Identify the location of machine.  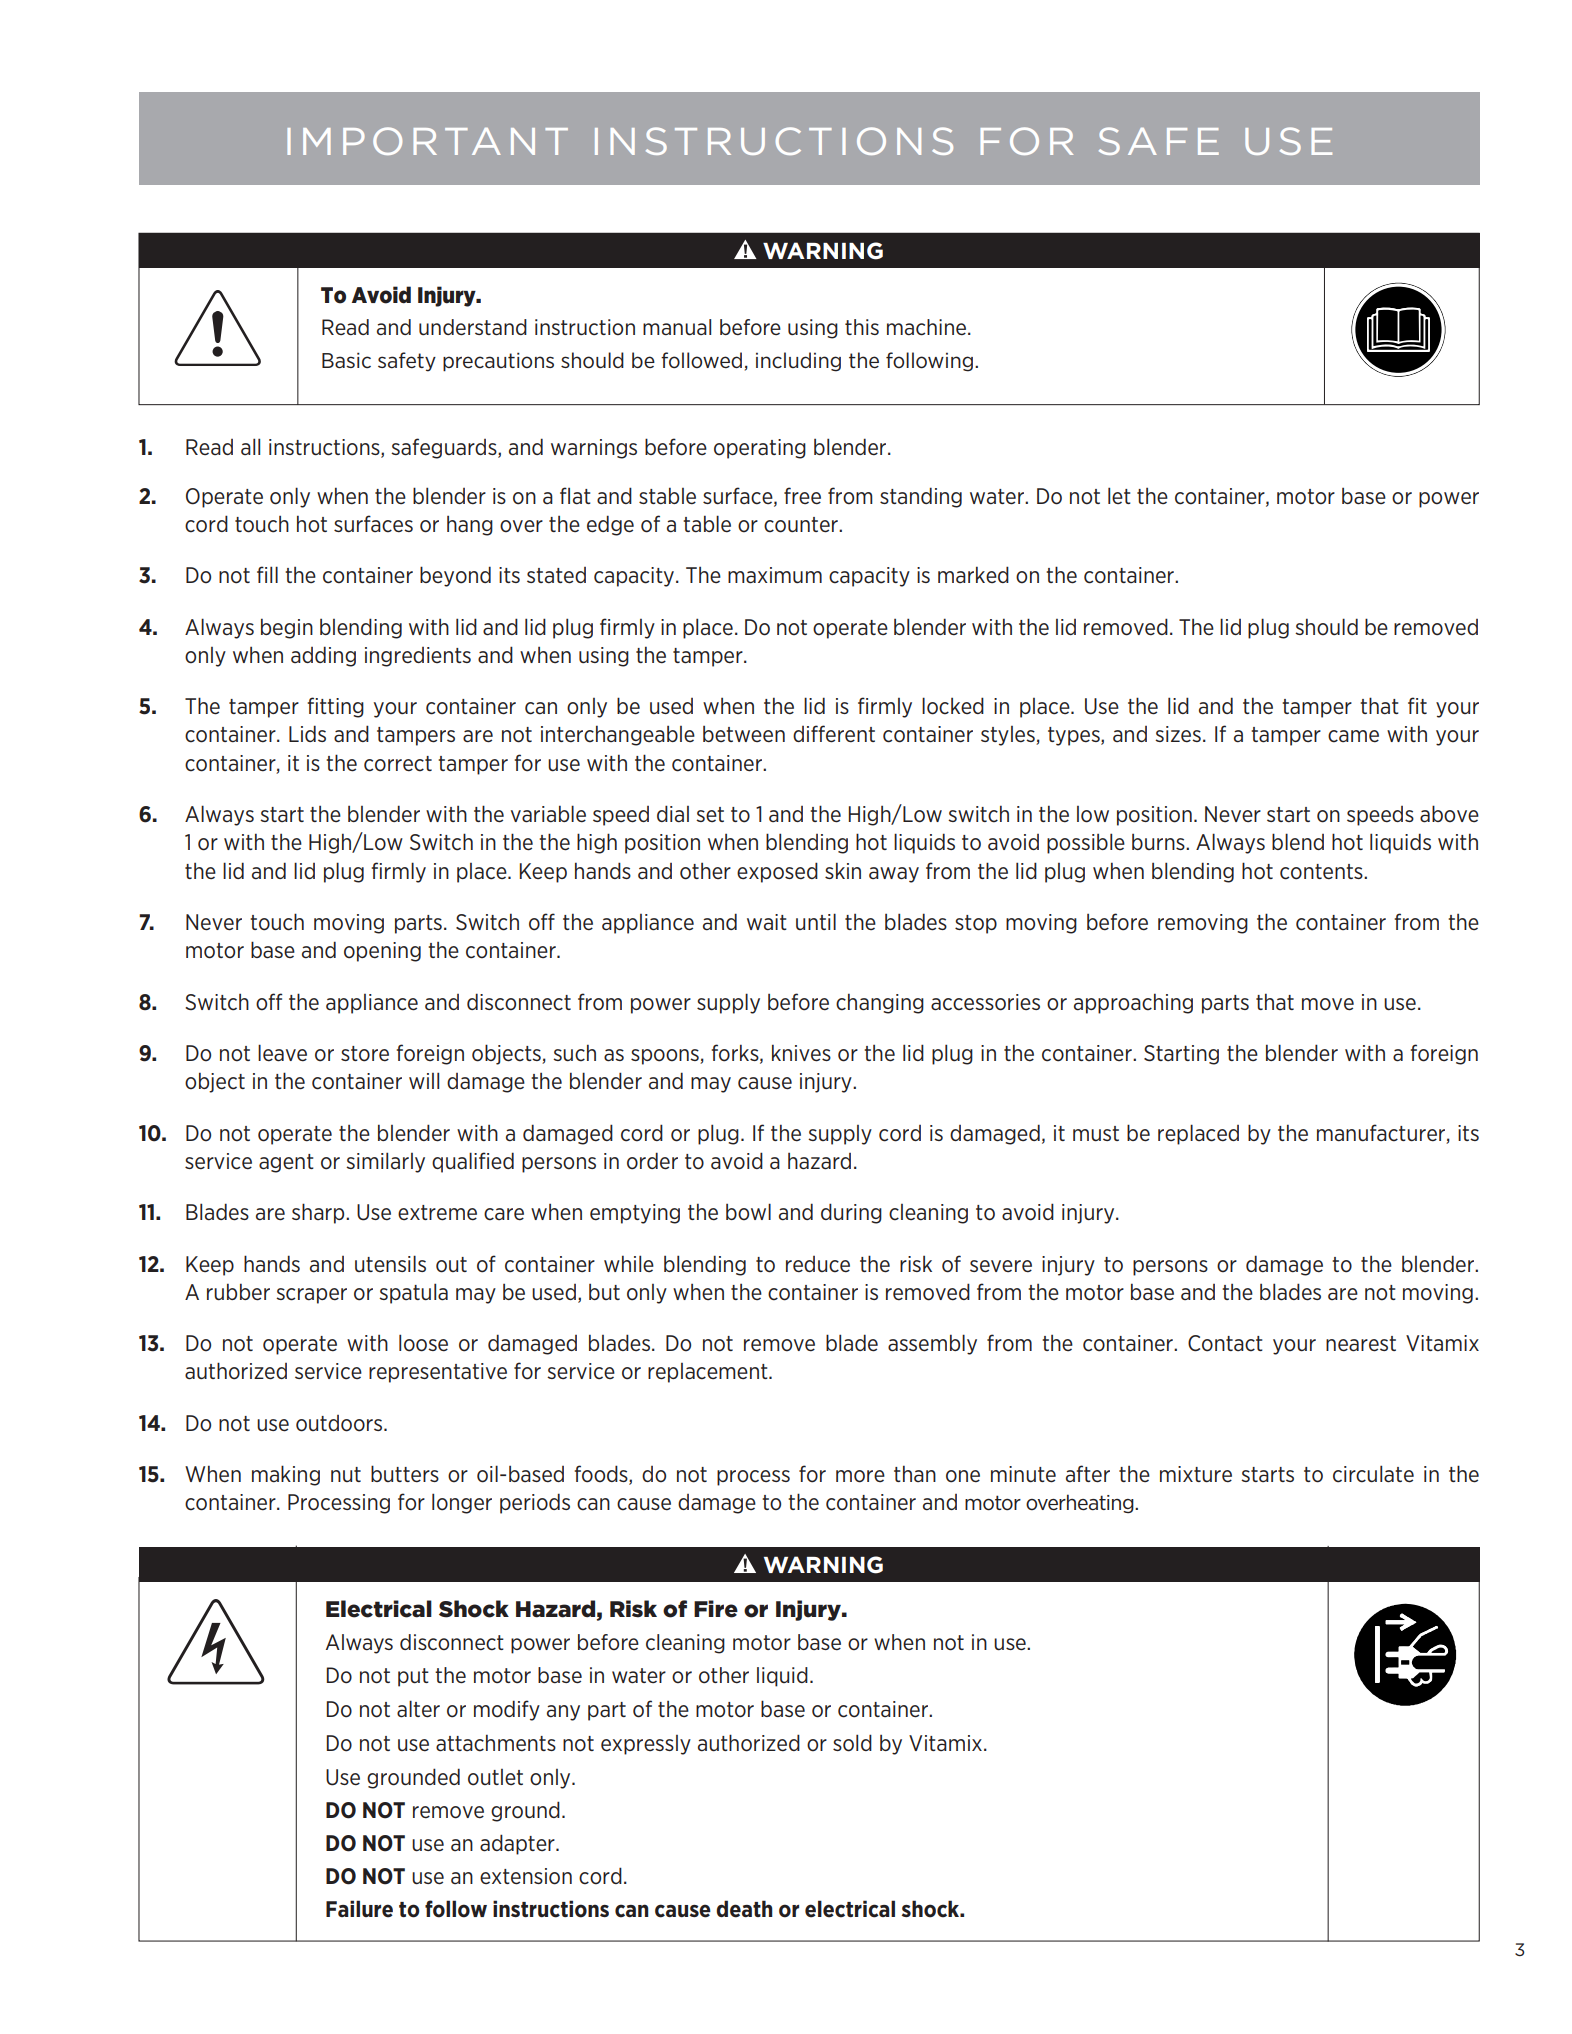
(928, 327).
